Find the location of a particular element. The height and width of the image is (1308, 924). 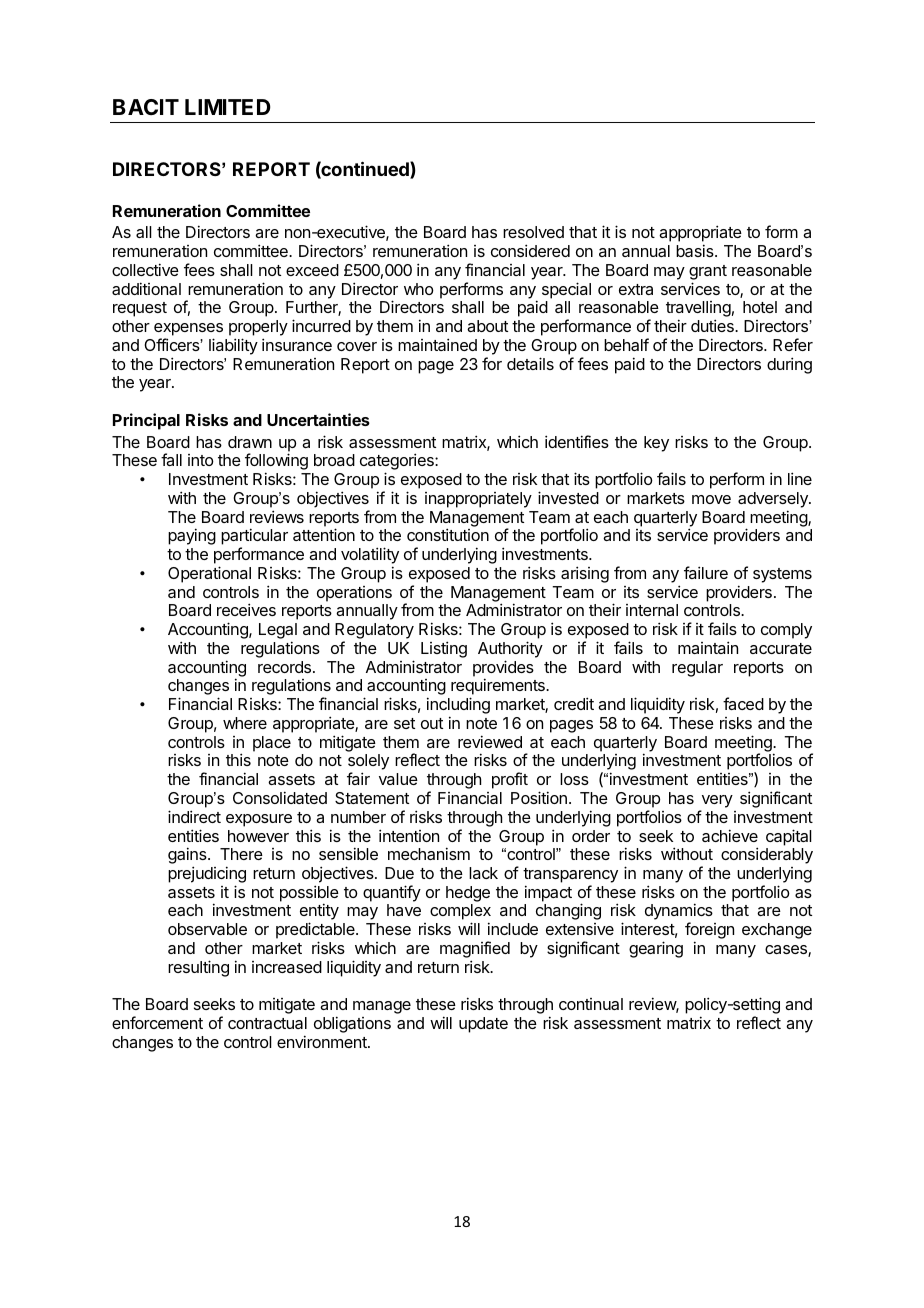

Operational is located at coordinates (209, 574).
